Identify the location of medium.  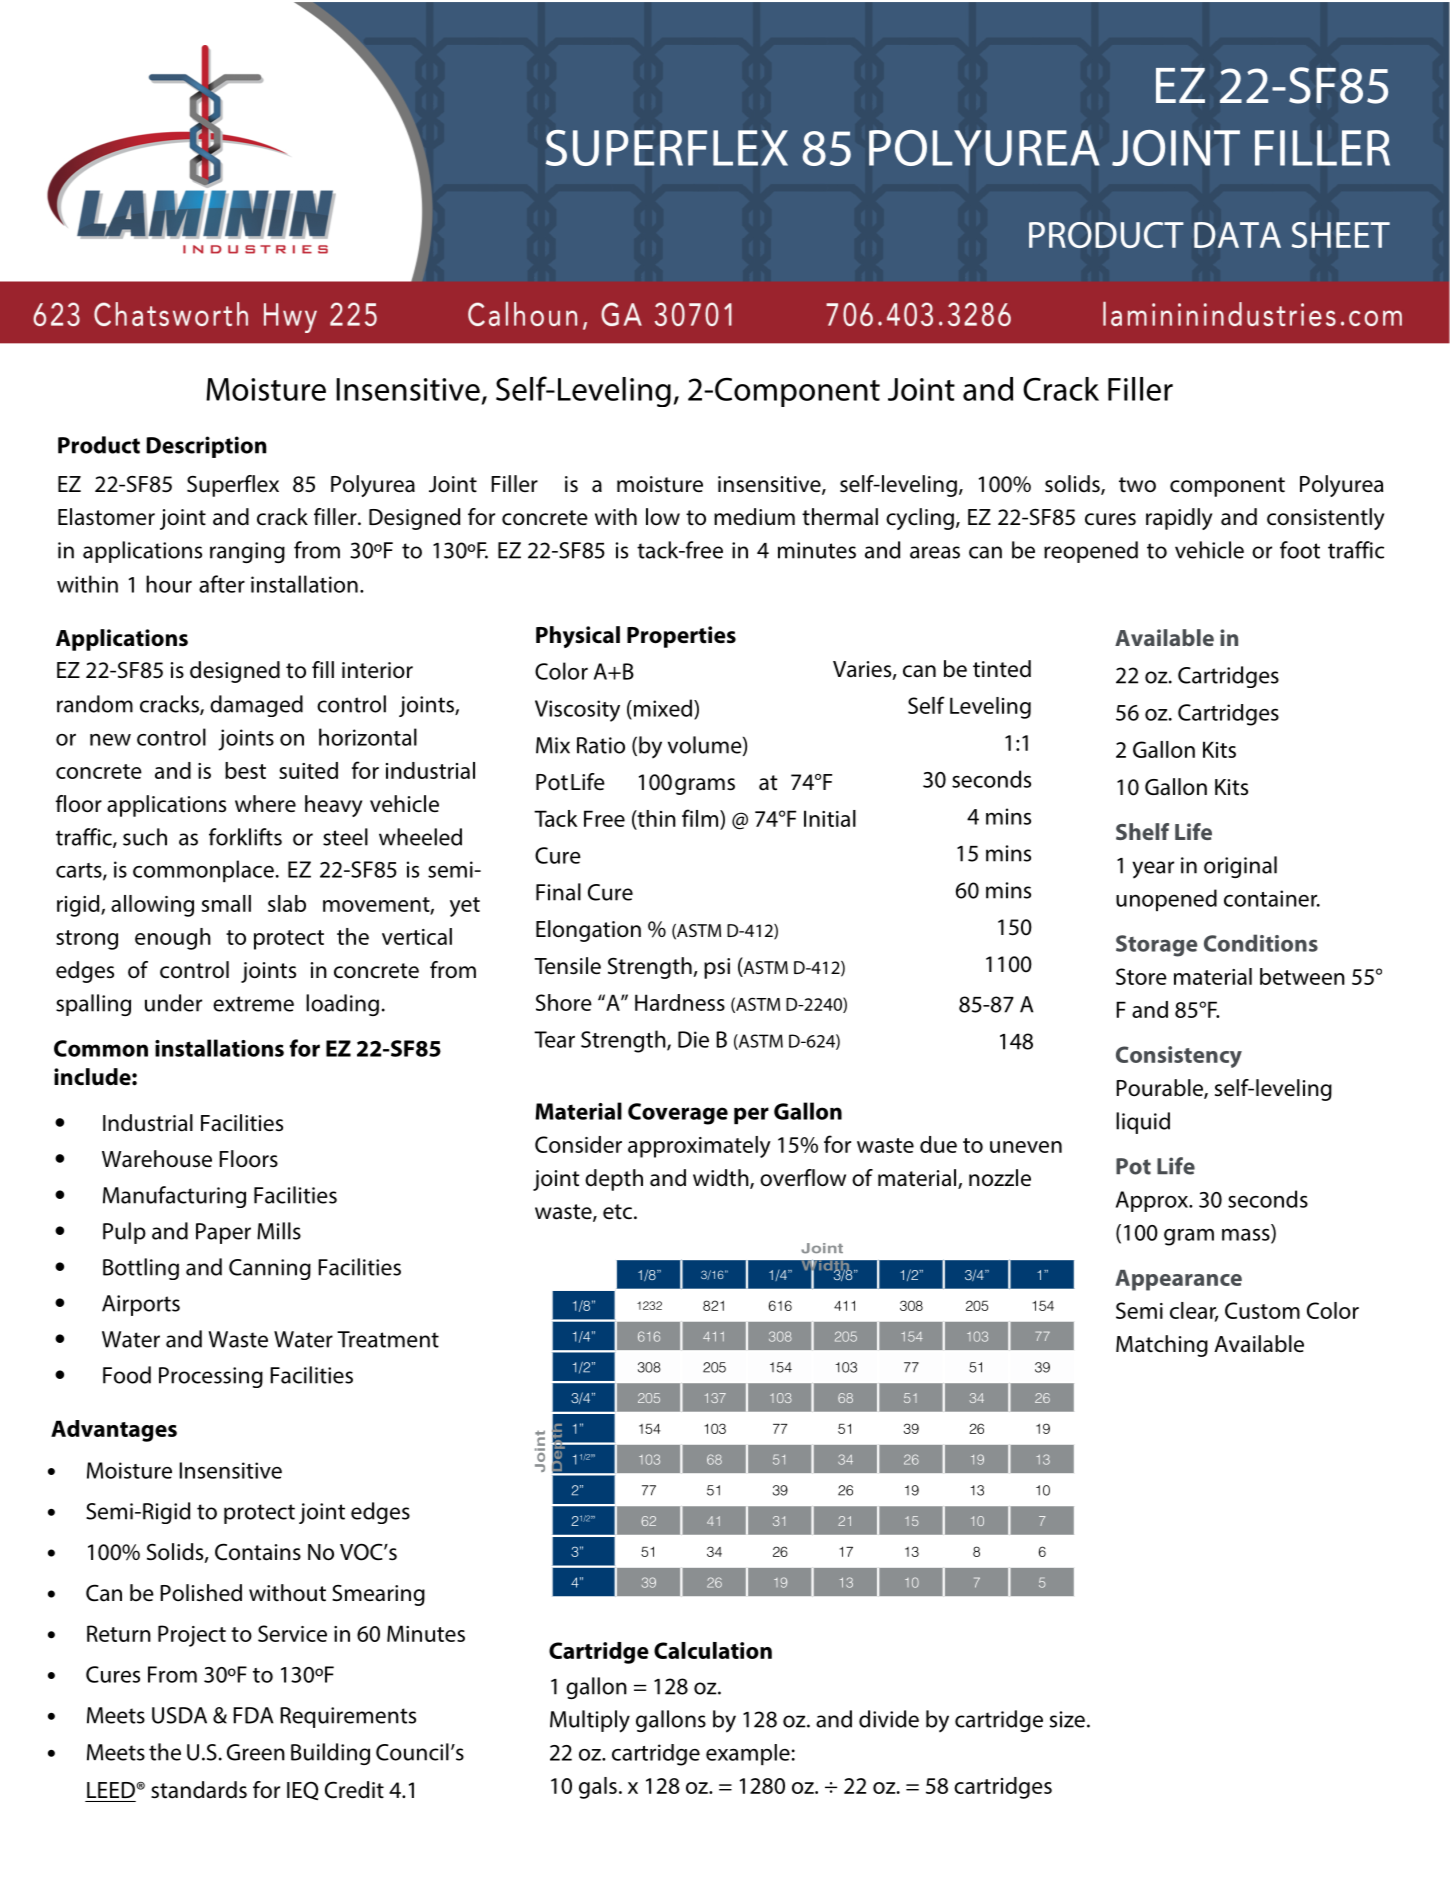
(754, 517).
